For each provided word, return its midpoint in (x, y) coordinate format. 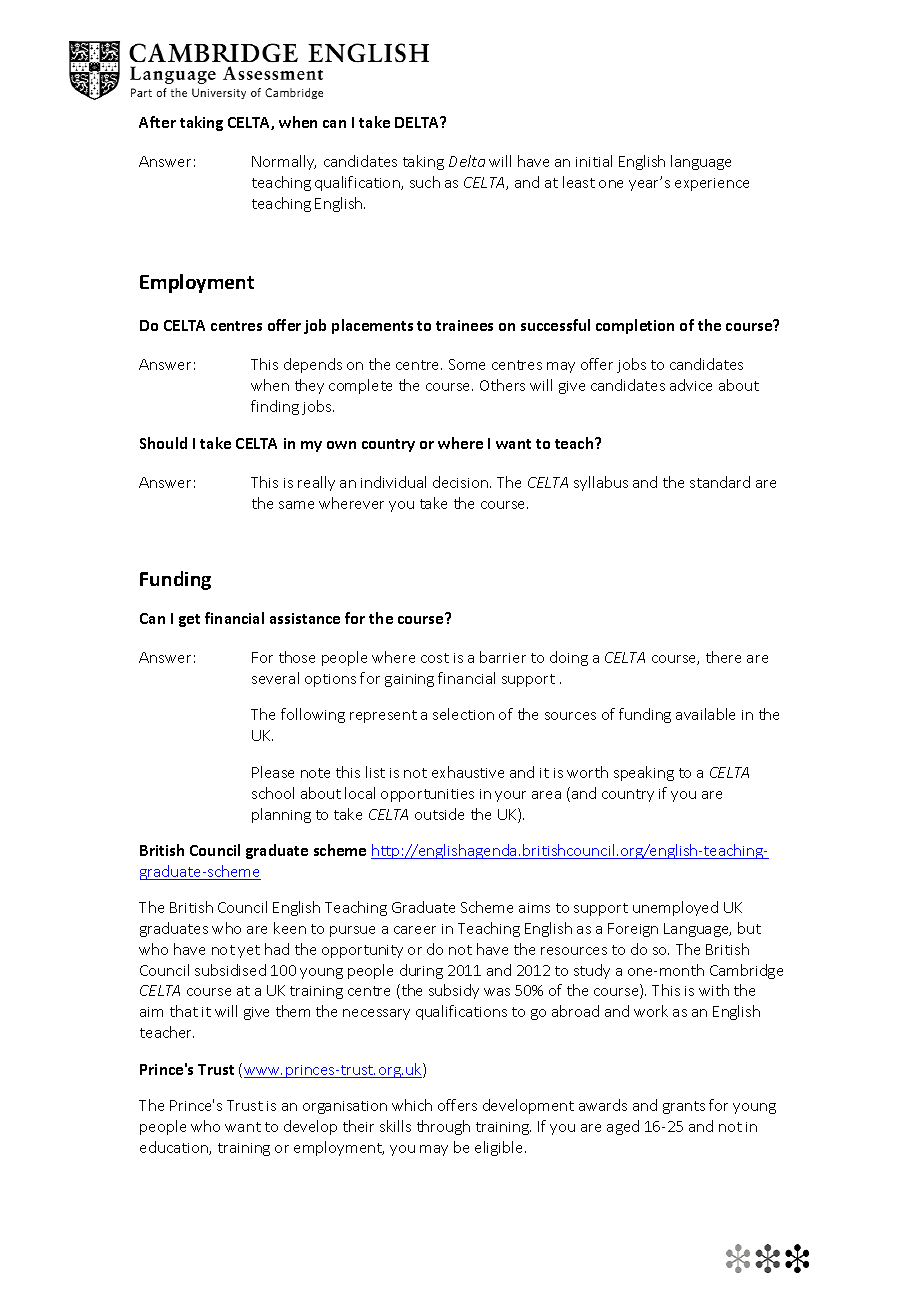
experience (712, 184)
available (705, 714)
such (425, 182)
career (415, 930)
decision (462, 482)
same (296, 505)
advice (691, 385)
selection (463, 714)
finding (275, 407)
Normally (284, 162)
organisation (345, 1107)
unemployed (675, 908)
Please (273, 772)
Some (467, 364)
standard (720, 482)
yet (249, 951)
